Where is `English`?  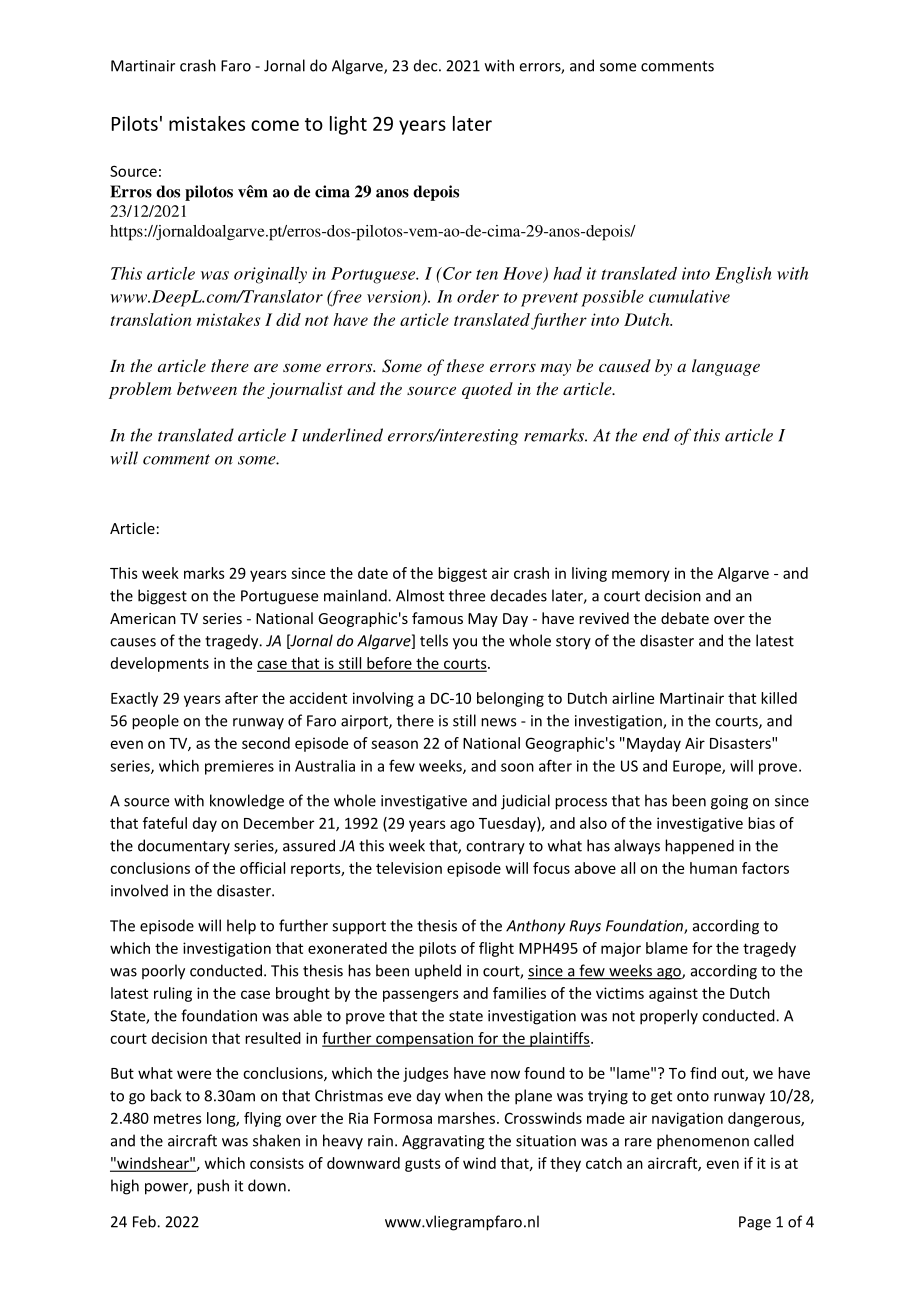 English is located at coordinates (743, 275).
